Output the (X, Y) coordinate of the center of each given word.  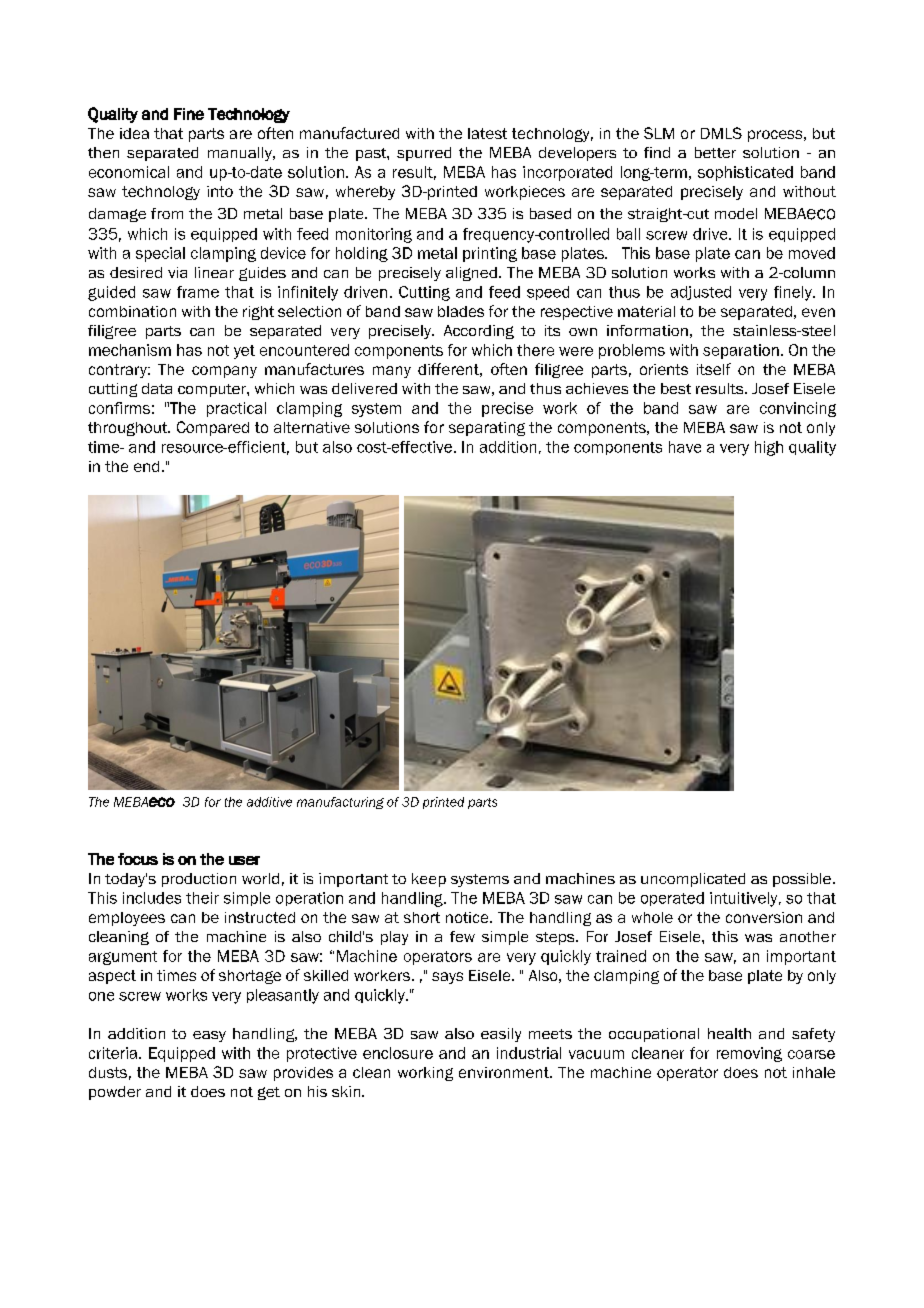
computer (213, 390)
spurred (424, 154)
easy (209, 1036)
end (146, 466)
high (769, 448)
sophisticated (745, 173)
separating (487, 429)
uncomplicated (693, 880)
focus (138, 859)
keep (429, 880)
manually (241, 154)
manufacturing (340, 803)
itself (714, 369)
